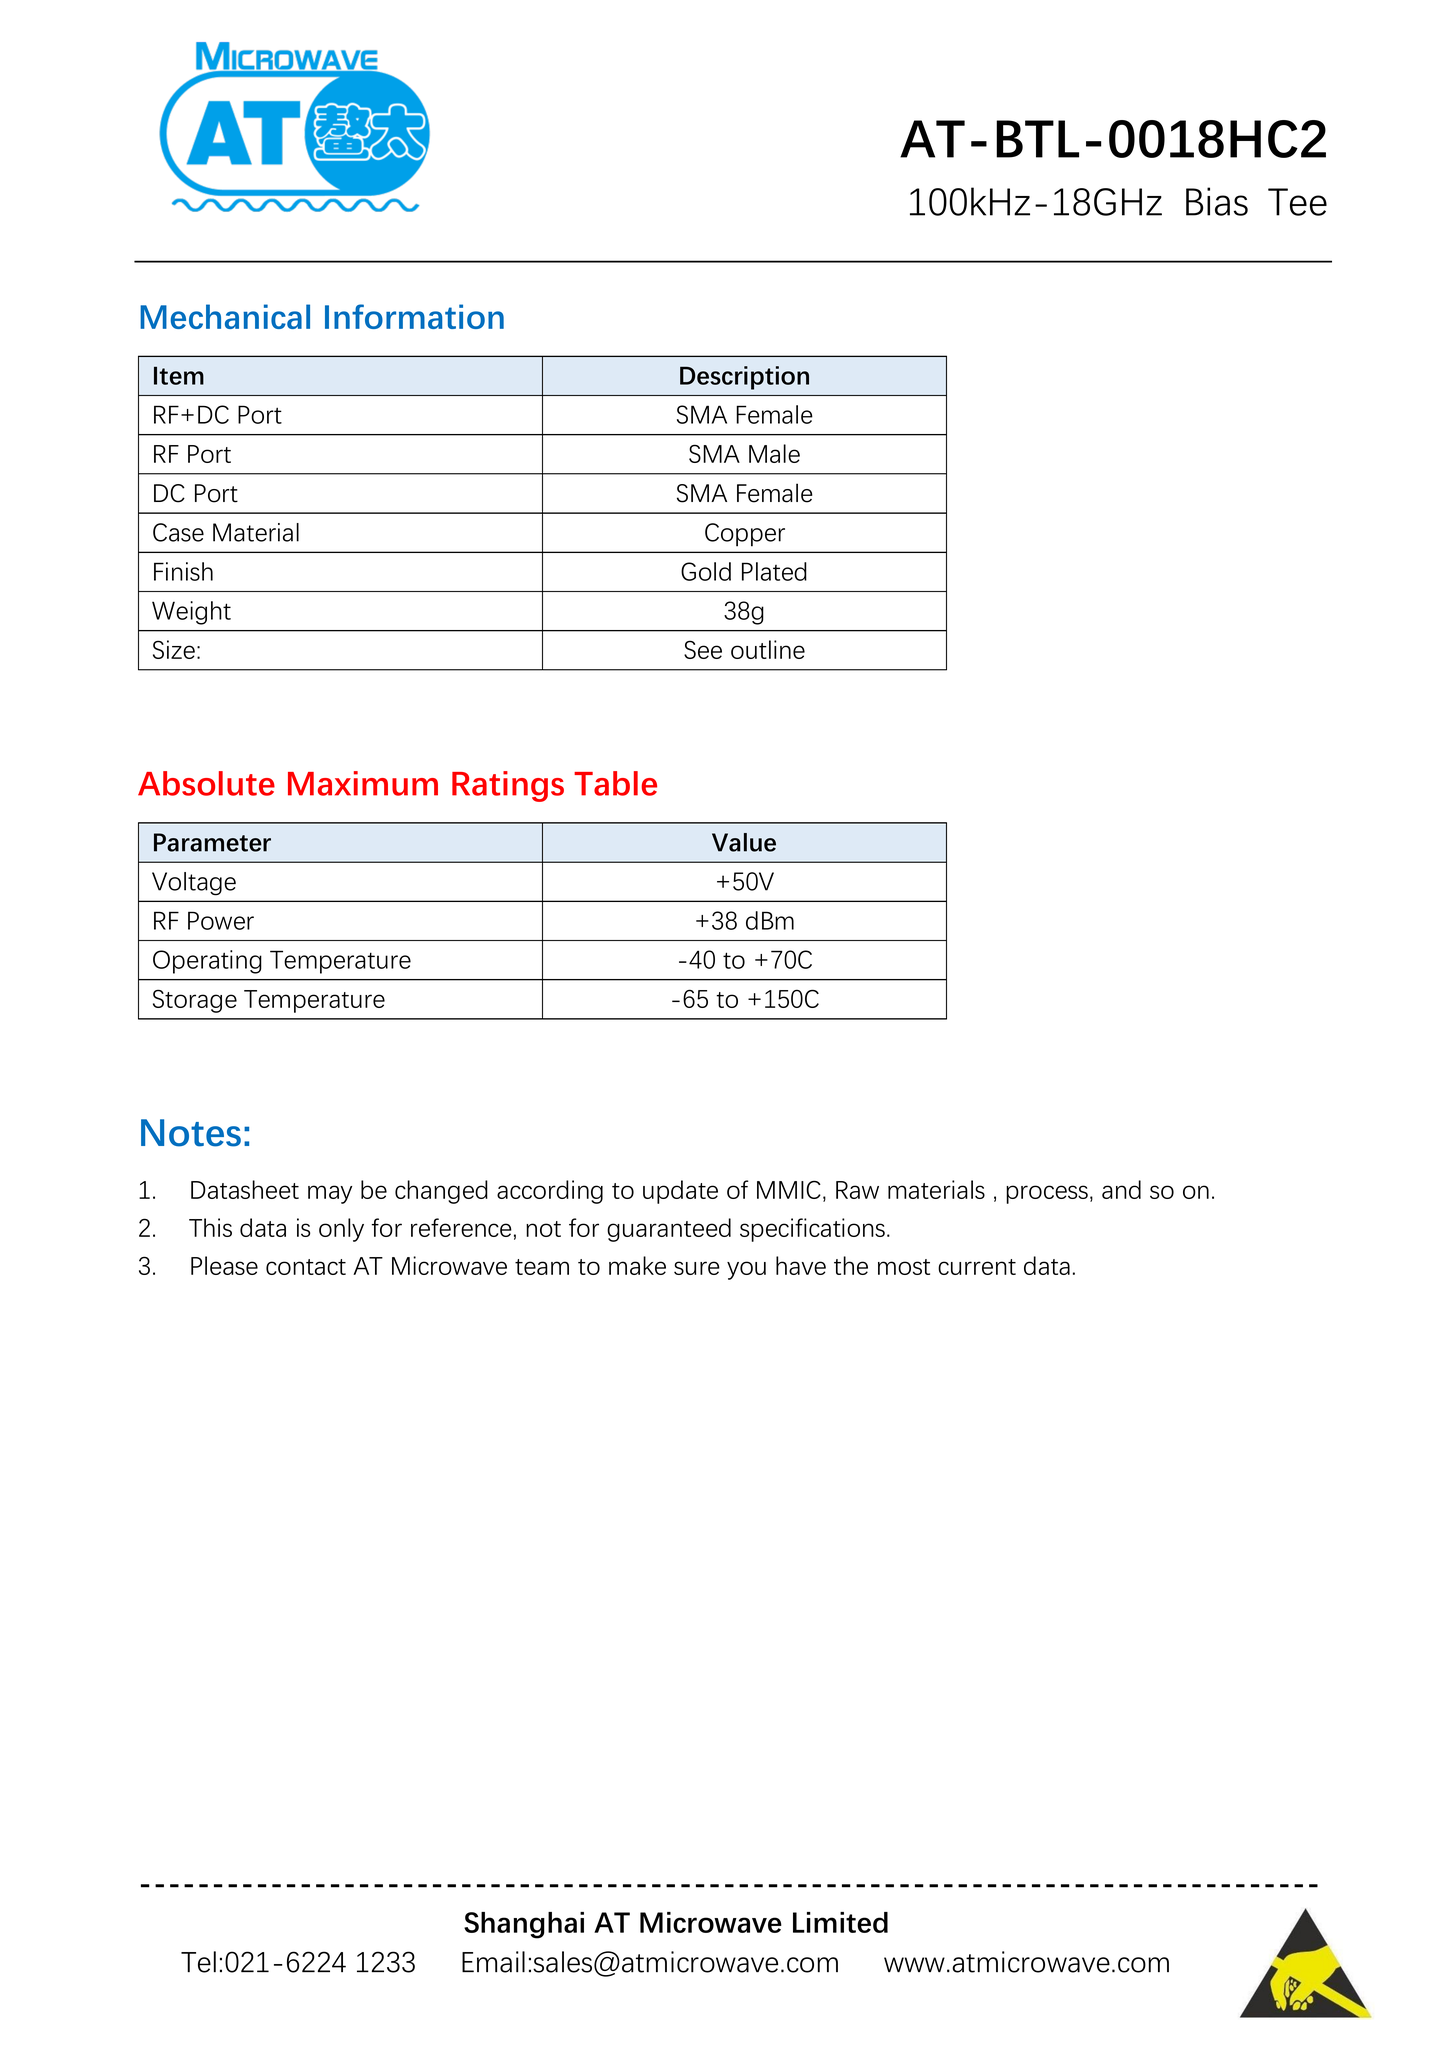  What do you see at coordinates (697, 1268) in the page?
I see `sure` at bounding box center [697, 1268].
